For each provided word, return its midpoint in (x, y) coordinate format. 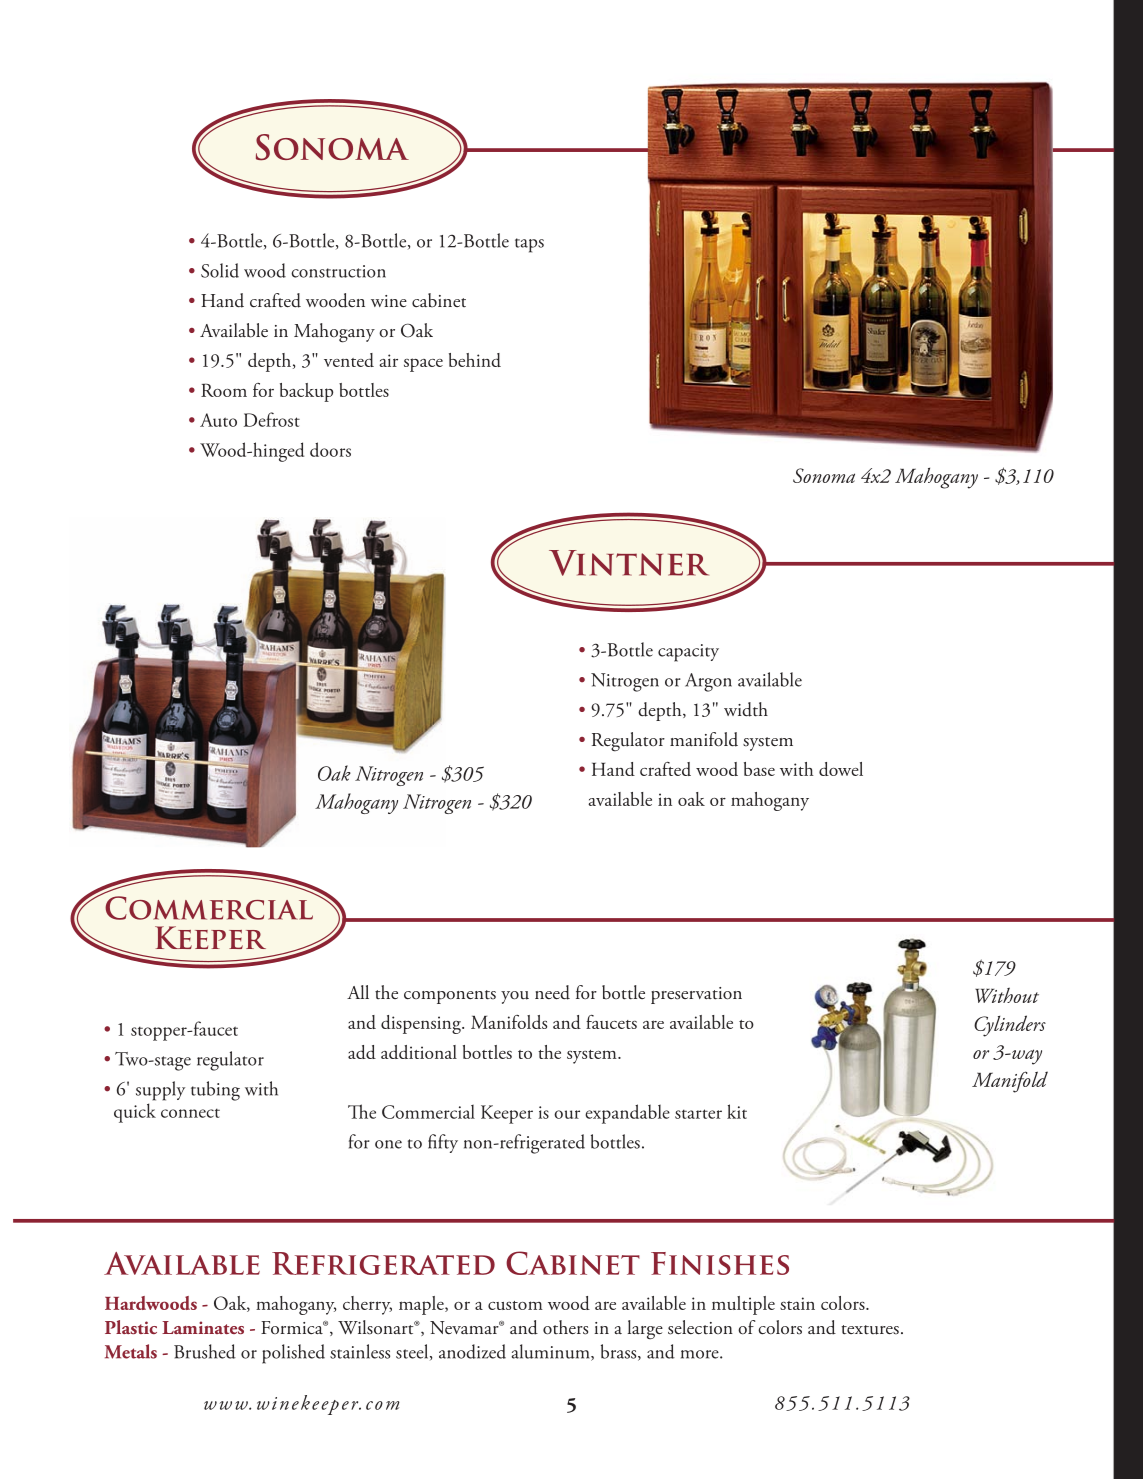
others (565, 1327)
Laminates (203, 1327)
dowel (841, 769)
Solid (220, 270)
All (358, 992)
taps (529, 245)
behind (475, 360)
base (759, 769)
